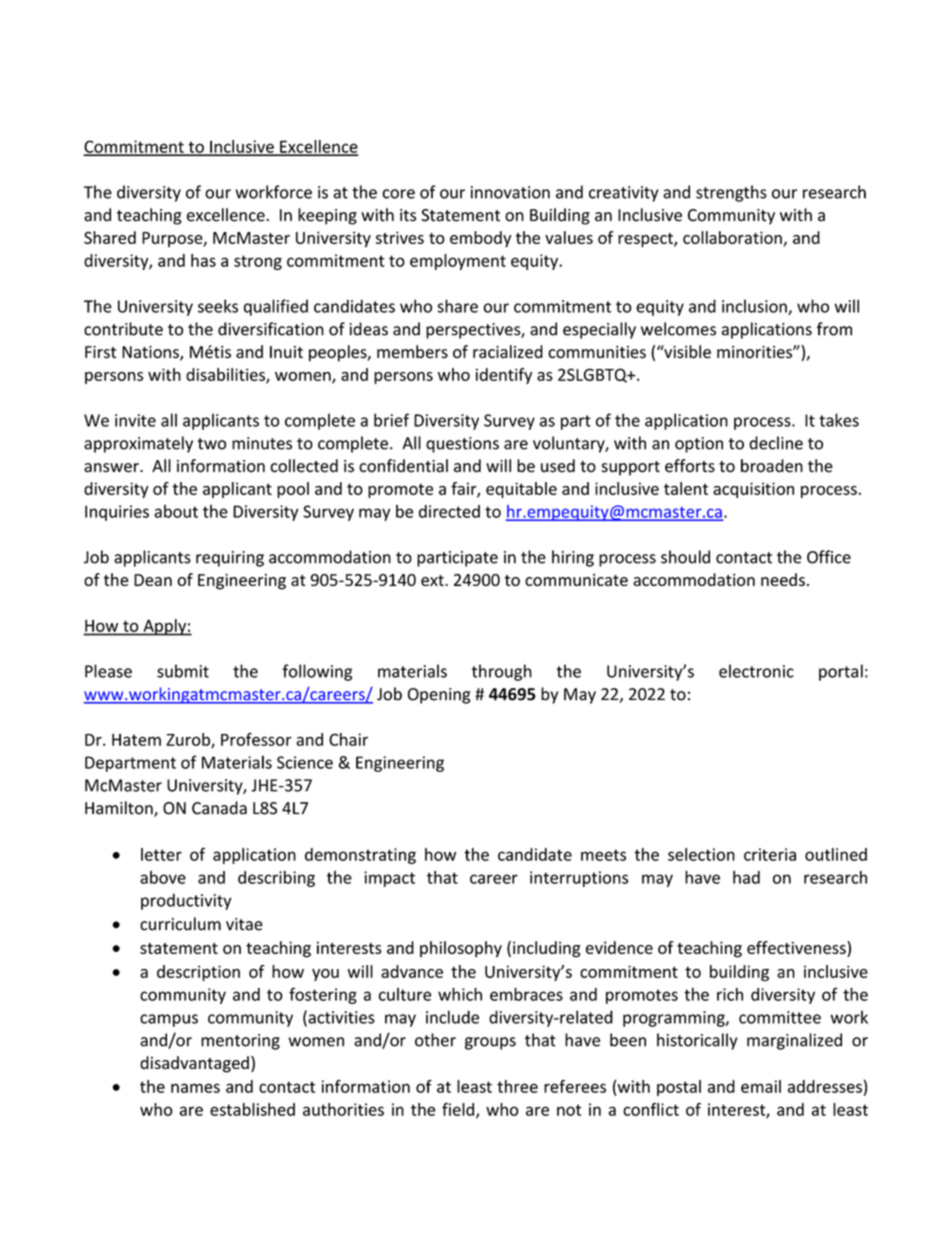 This screenshot has height=1233, width=952. What do you see at coordinates (732, 237) in the screenshot?
I see `collaboration` at bounding box center [732, 237].
